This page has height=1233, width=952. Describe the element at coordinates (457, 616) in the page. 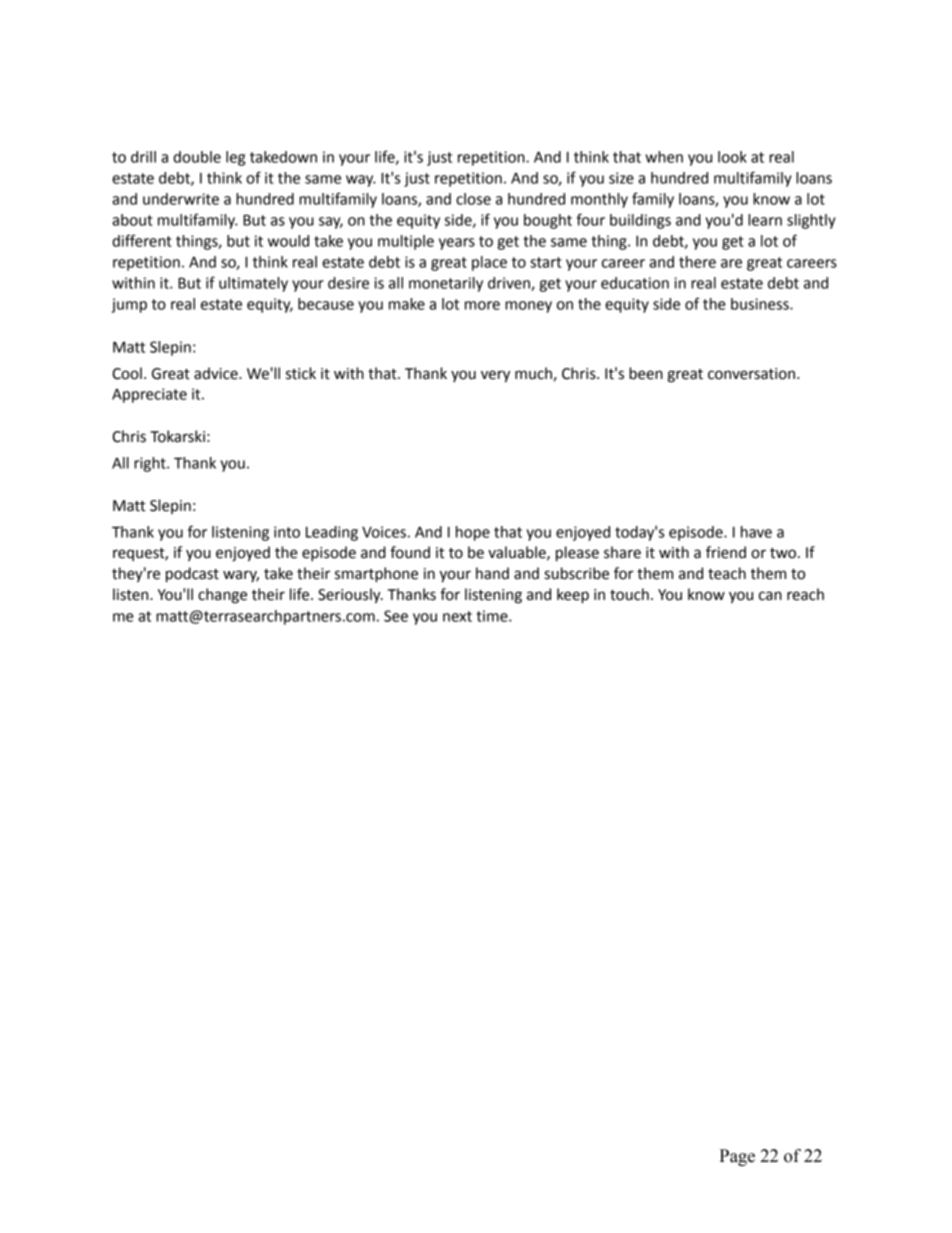

I see `next` at that location.
